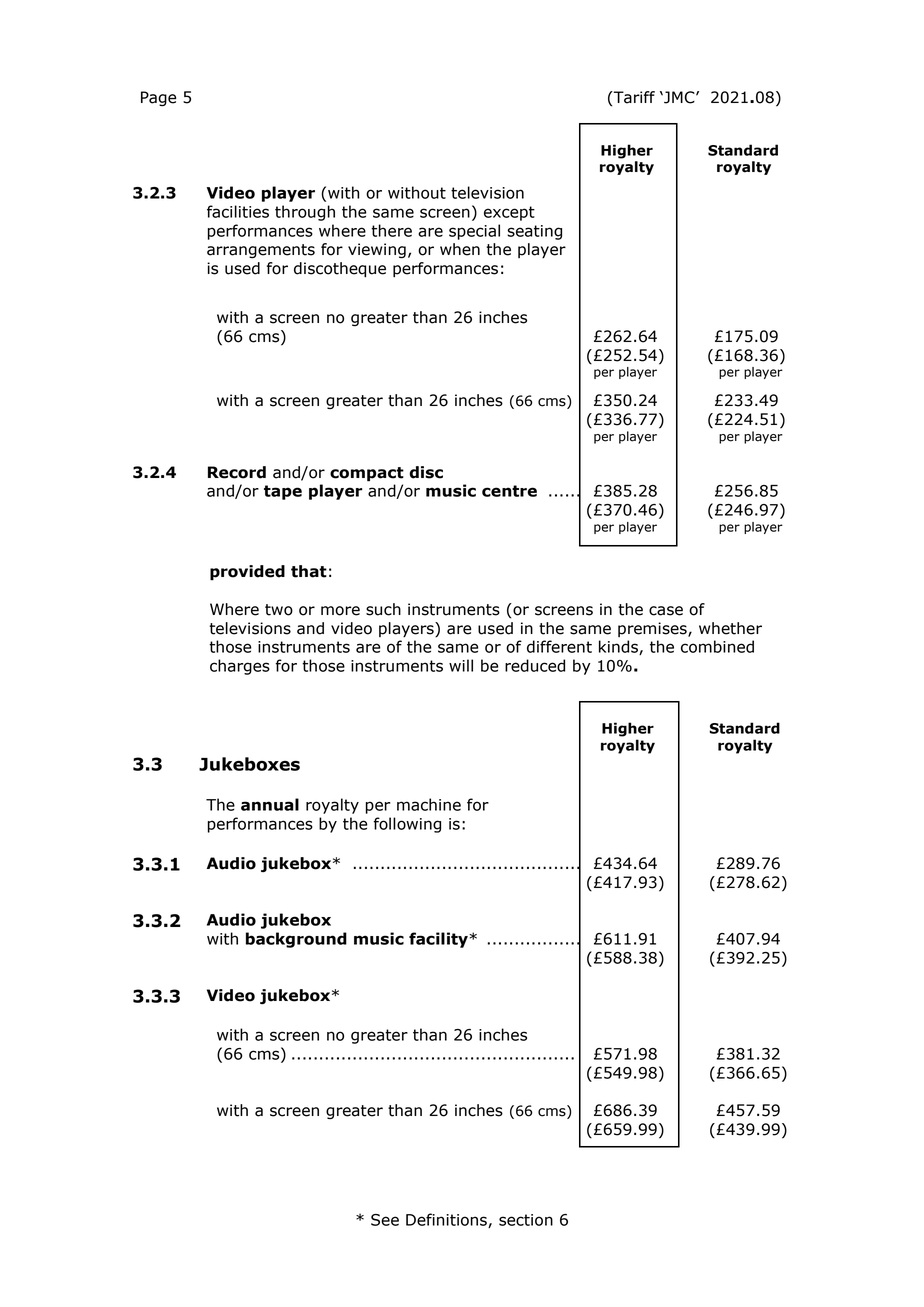  I want to click on kinds, so click(619, 647).
